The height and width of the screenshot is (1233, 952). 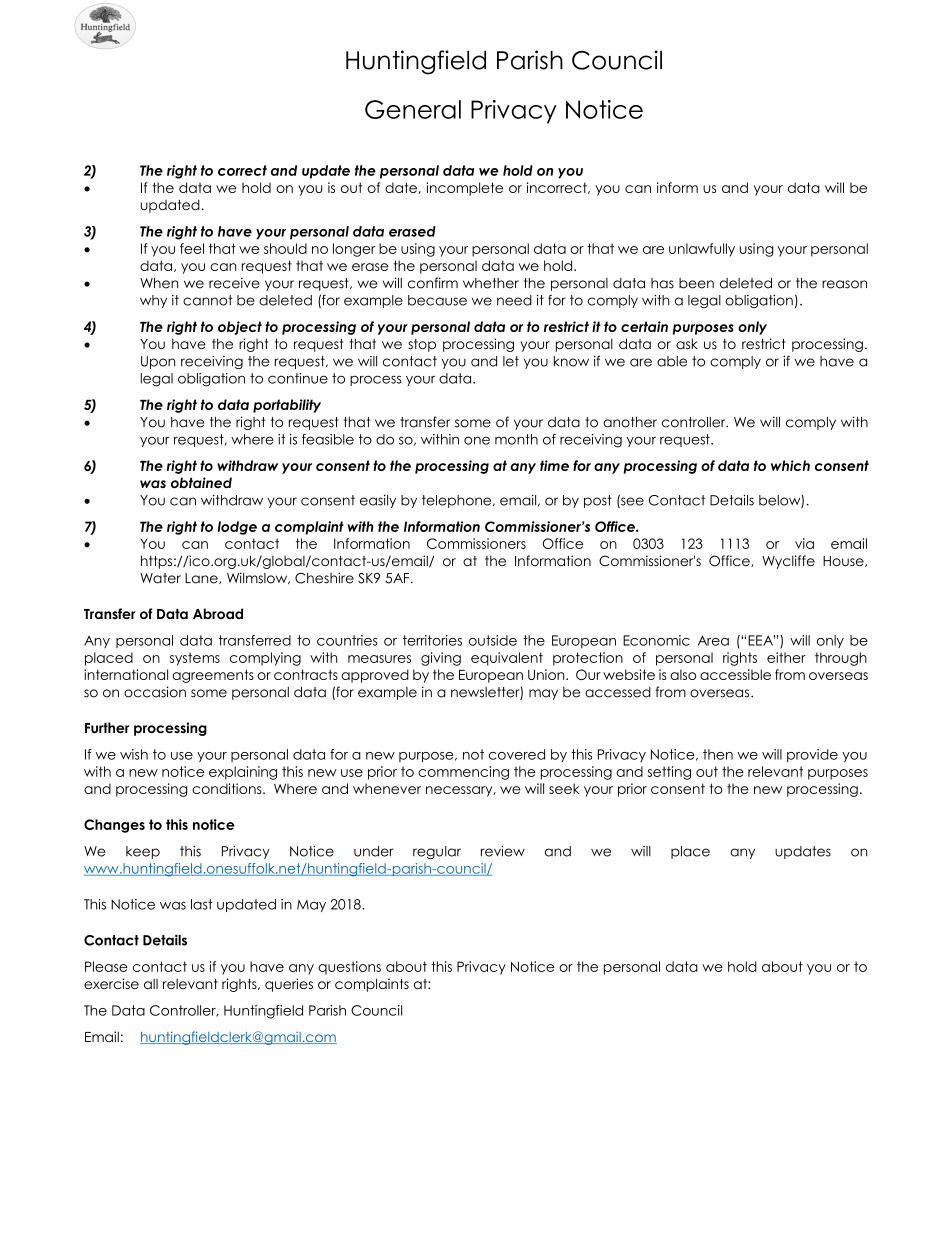 What do you see at coordinates (422, 345) in the screenshot?
I see `stop` at bounding box center [422, 345].
